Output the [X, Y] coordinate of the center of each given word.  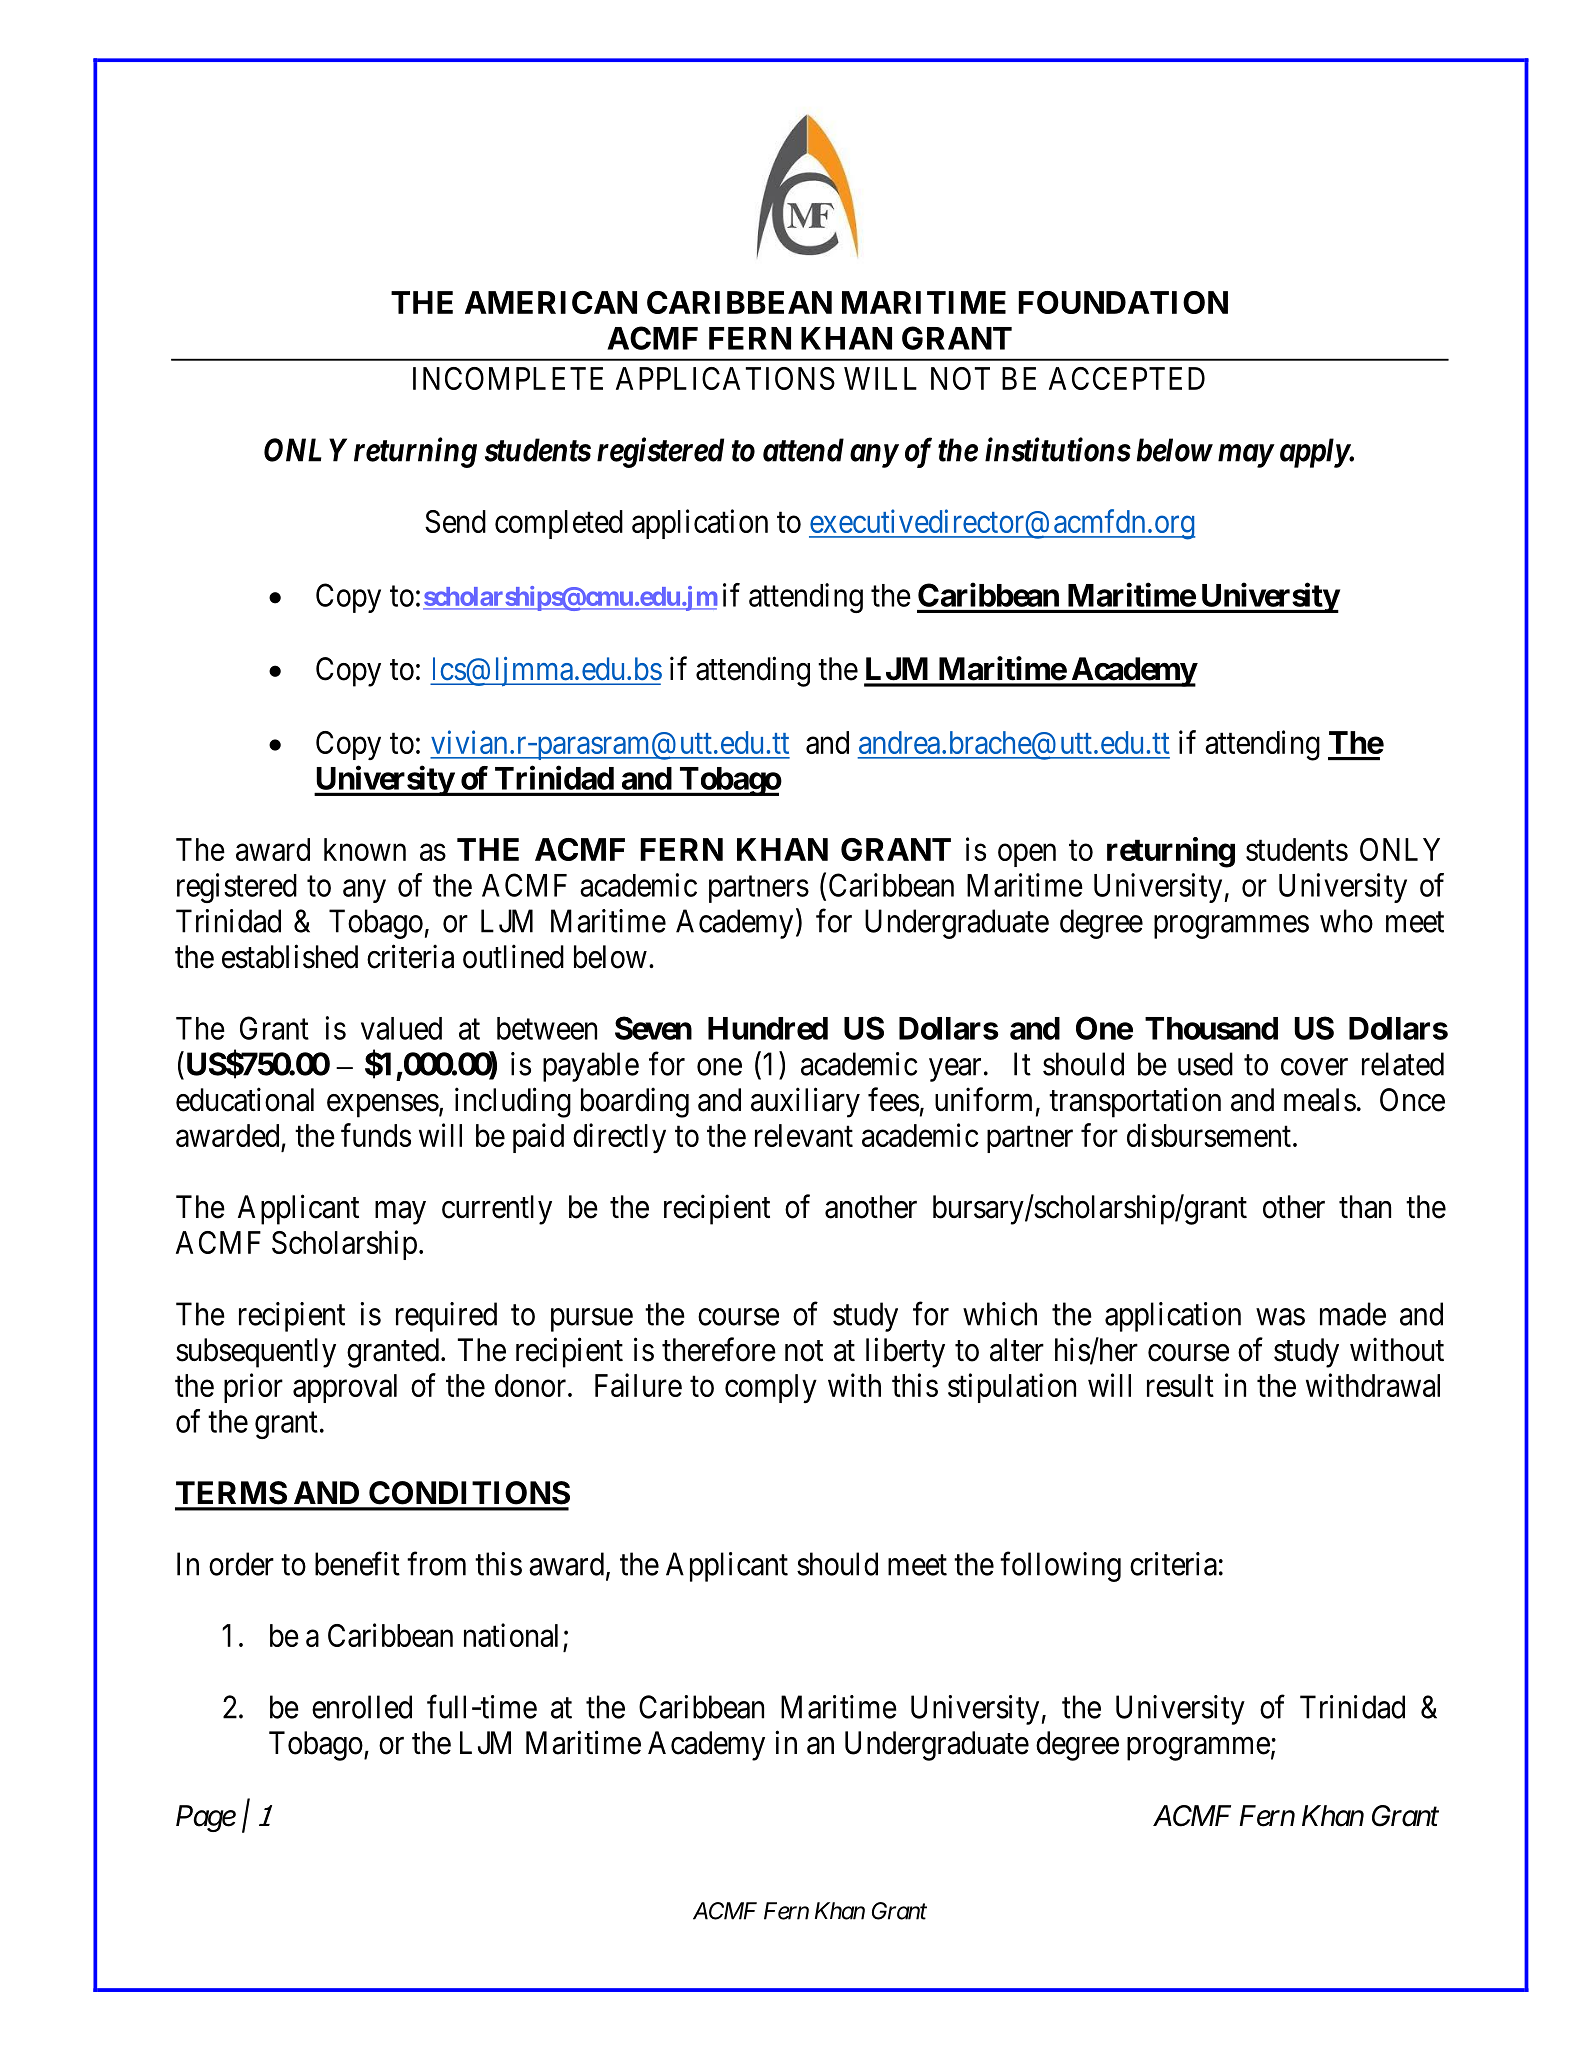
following [1060, 1567]
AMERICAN [551, 302]
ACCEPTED [1127, 378]
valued [401, 1028]
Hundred [768, 1028]
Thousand [1211, 1028]
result [1180, 1385]
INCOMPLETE [508, 378]
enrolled [362, 1707]
